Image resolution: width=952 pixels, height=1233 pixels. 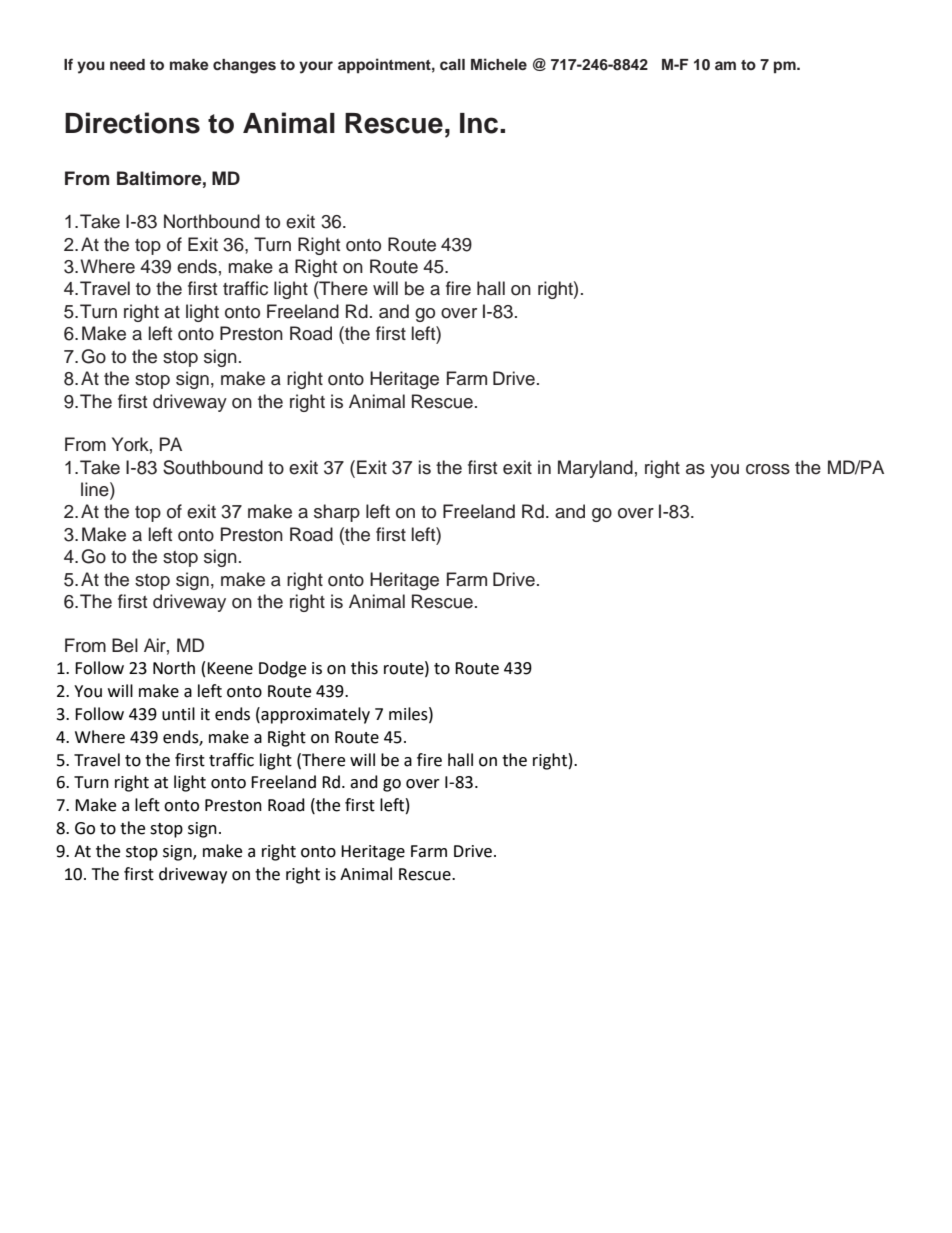 What do you see at coordinates (452, 64) in the image?
I see `call` at bounding box center [452, 64].
